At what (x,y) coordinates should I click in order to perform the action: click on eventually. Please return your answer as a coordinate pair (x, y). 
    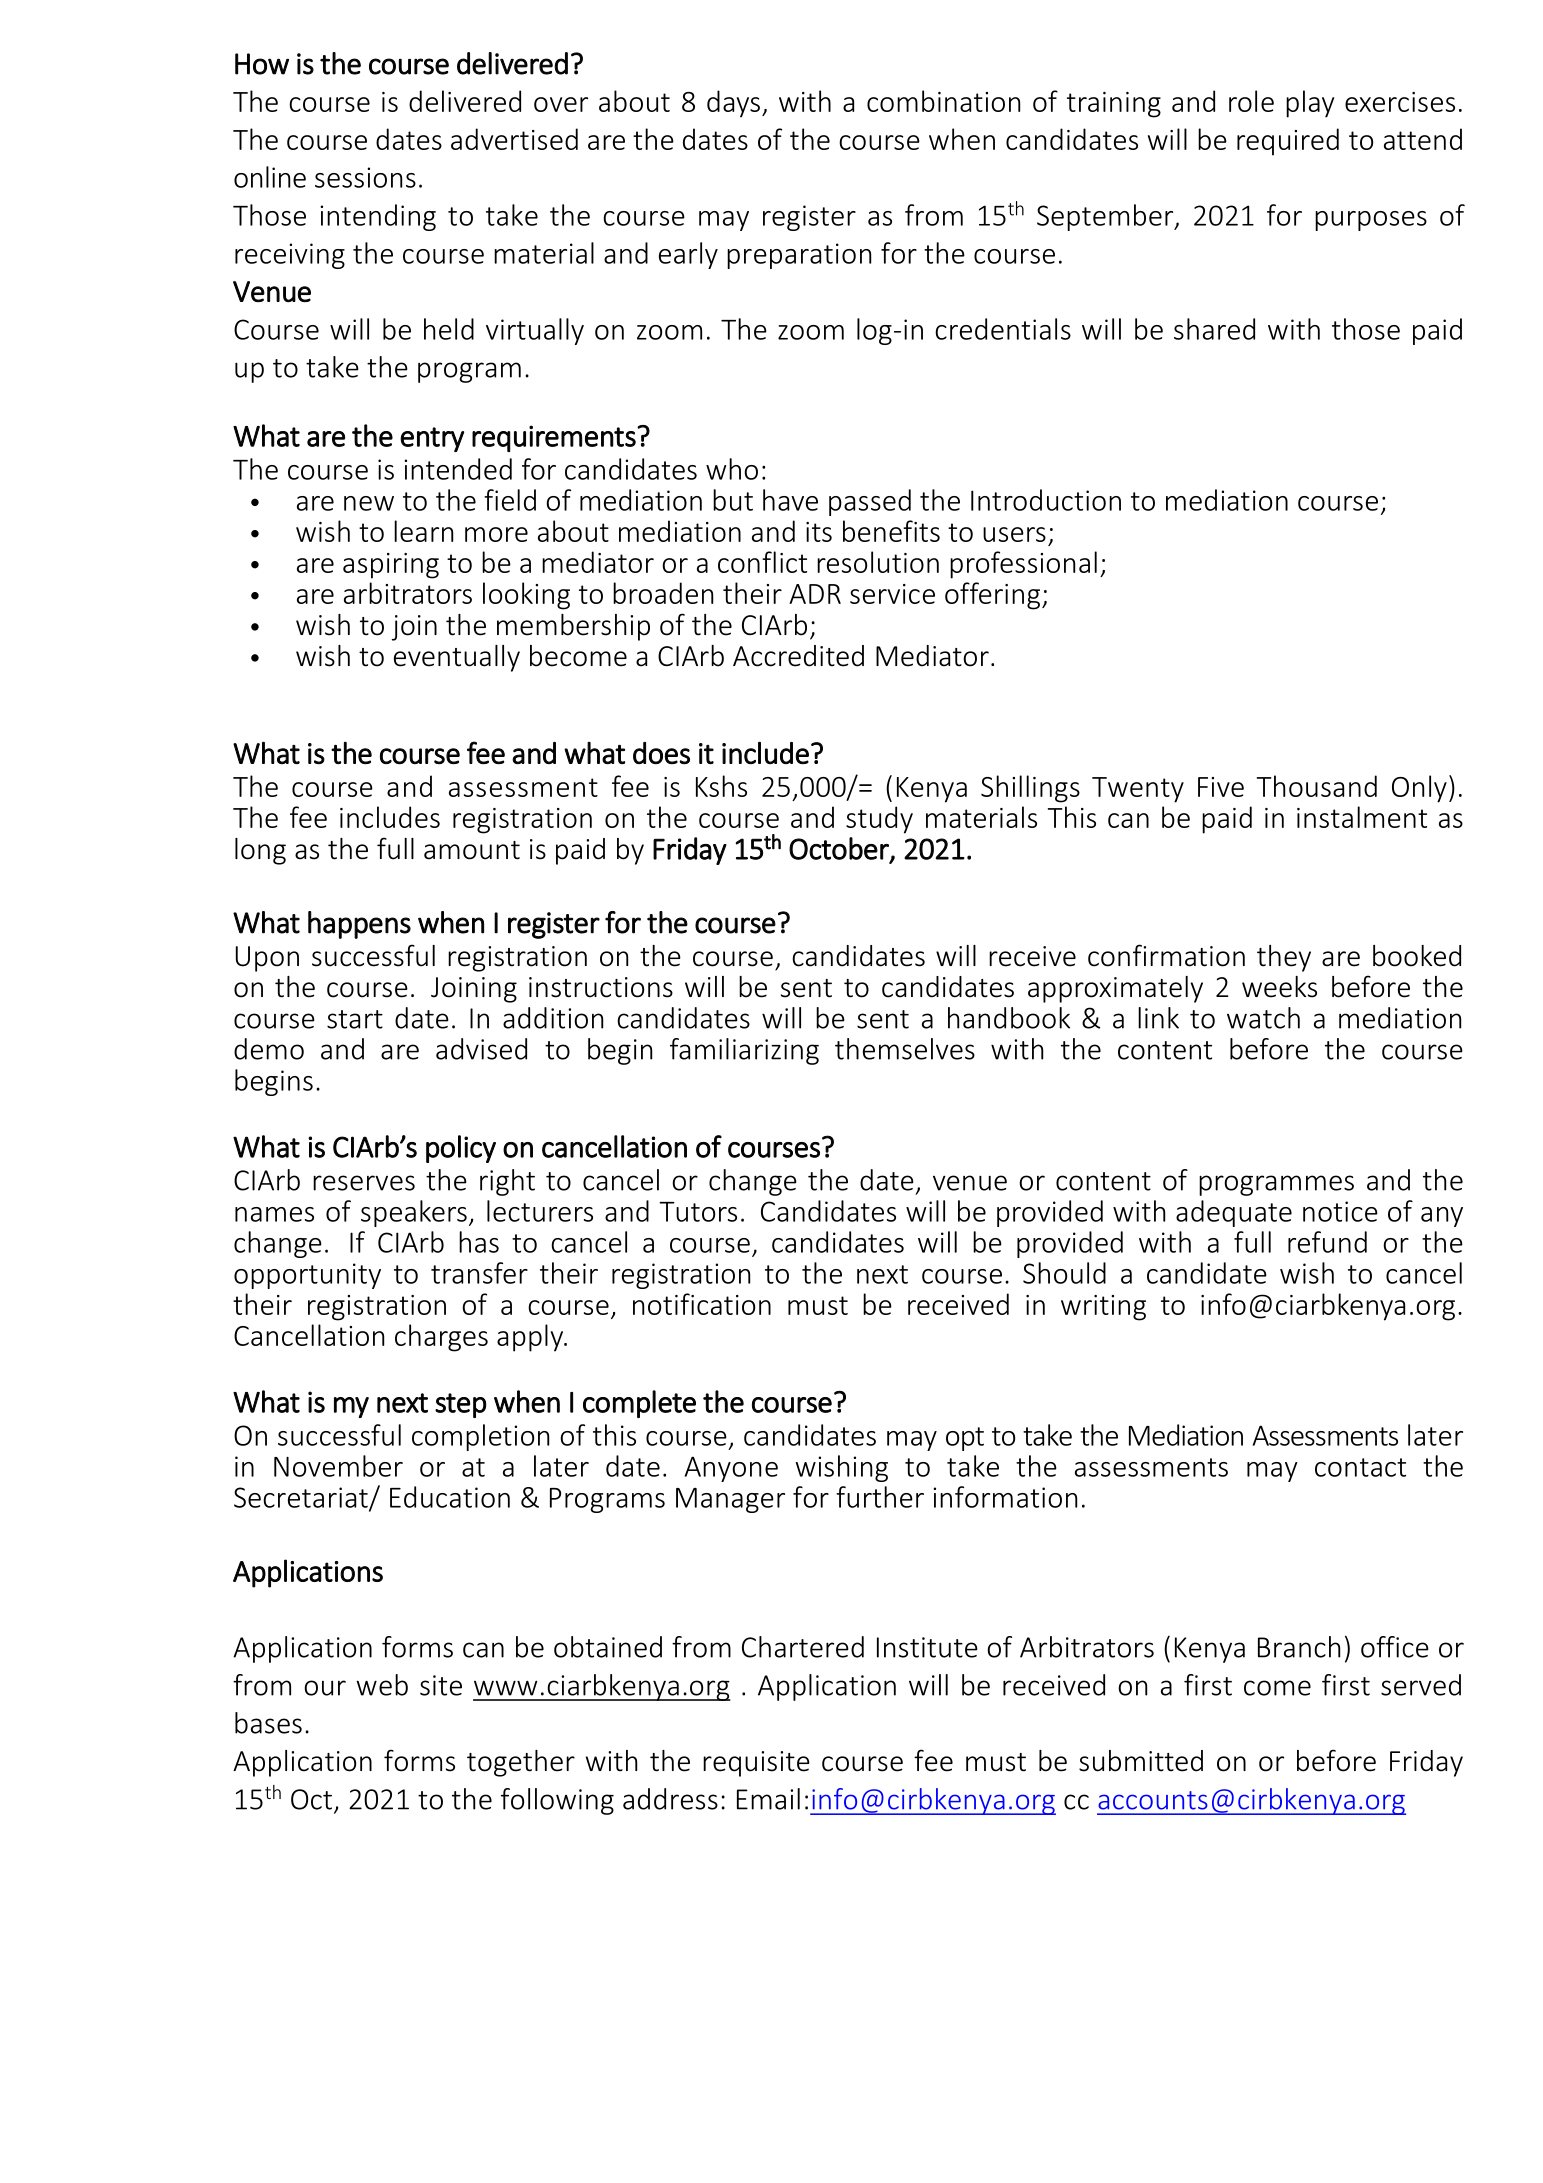
    Looking at the image, I should click on (457, 658).
